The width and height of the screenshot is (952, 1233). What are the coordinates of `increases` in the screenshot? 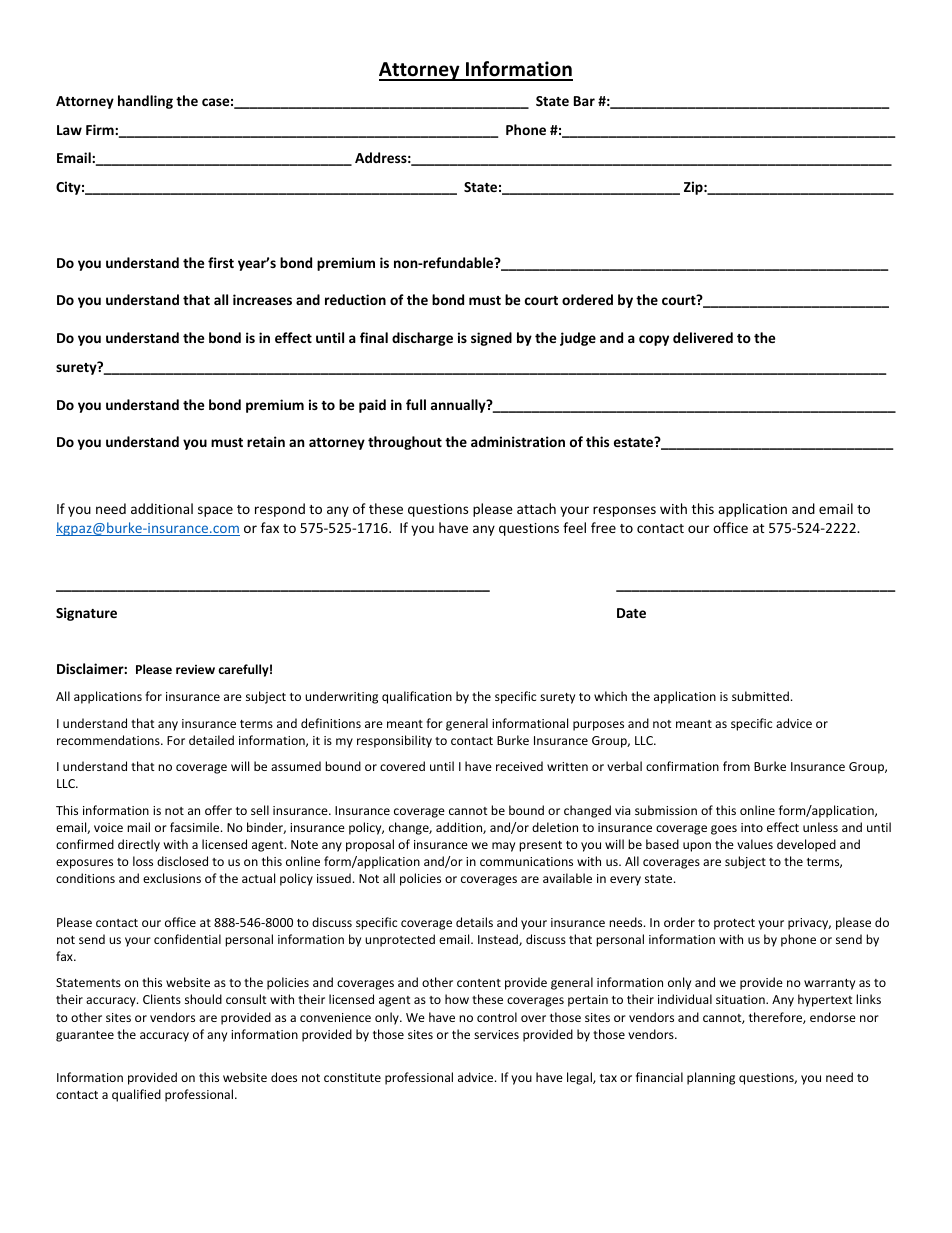 It's located at (262, 299).
